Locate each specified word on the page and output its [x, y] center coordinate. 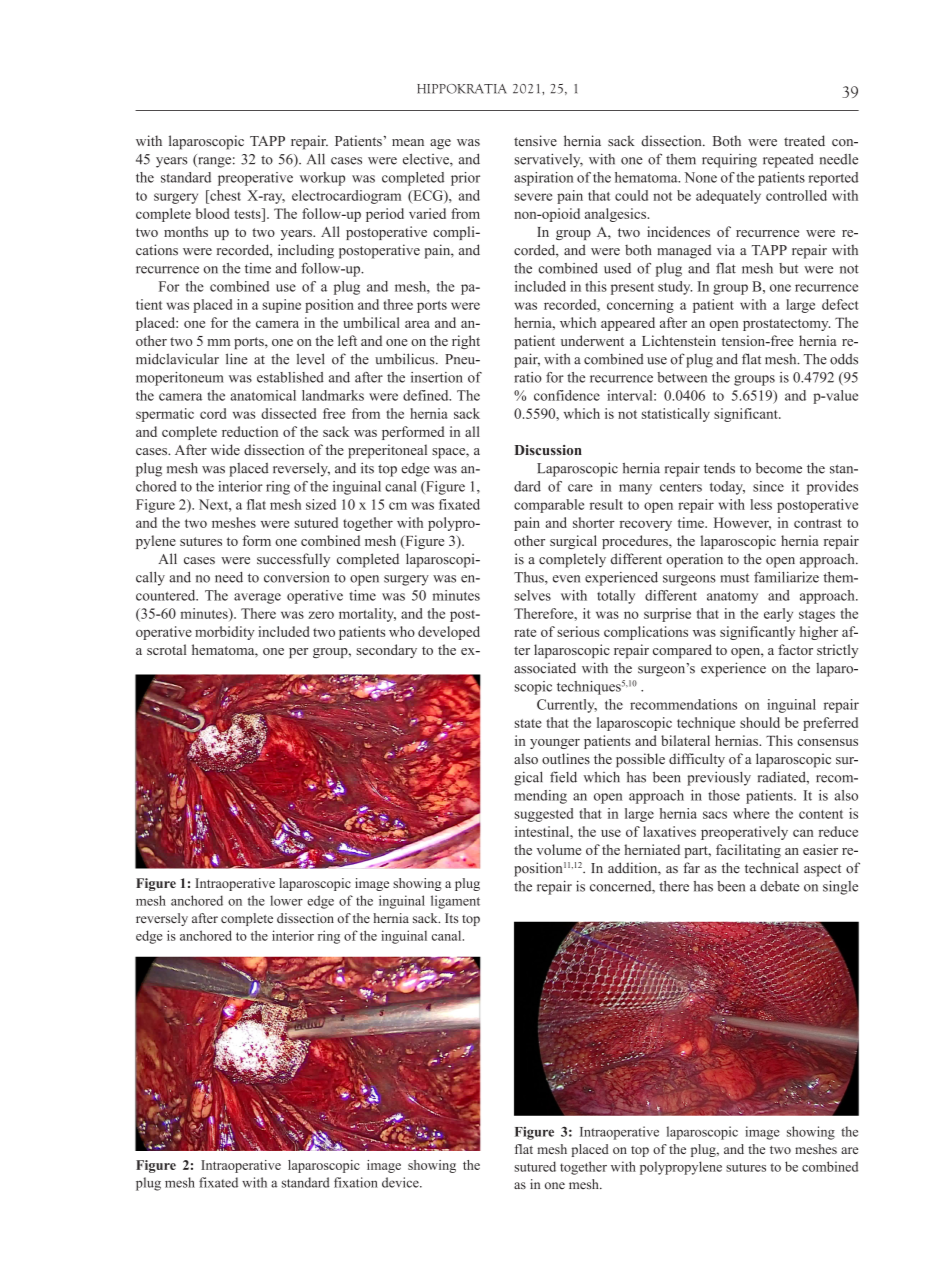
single [840, 887]
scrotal [166, 649]
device [401, 1182]
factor [795, 649]
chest [224, 195]
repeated [788, 161]
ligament [455, 902]
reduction [250, 431]
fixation [356, 1182]
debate [779, 886]
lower [286, 900]
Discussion [548, 450]
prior [465, 179]
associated [545, 668]
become [779, 468]
